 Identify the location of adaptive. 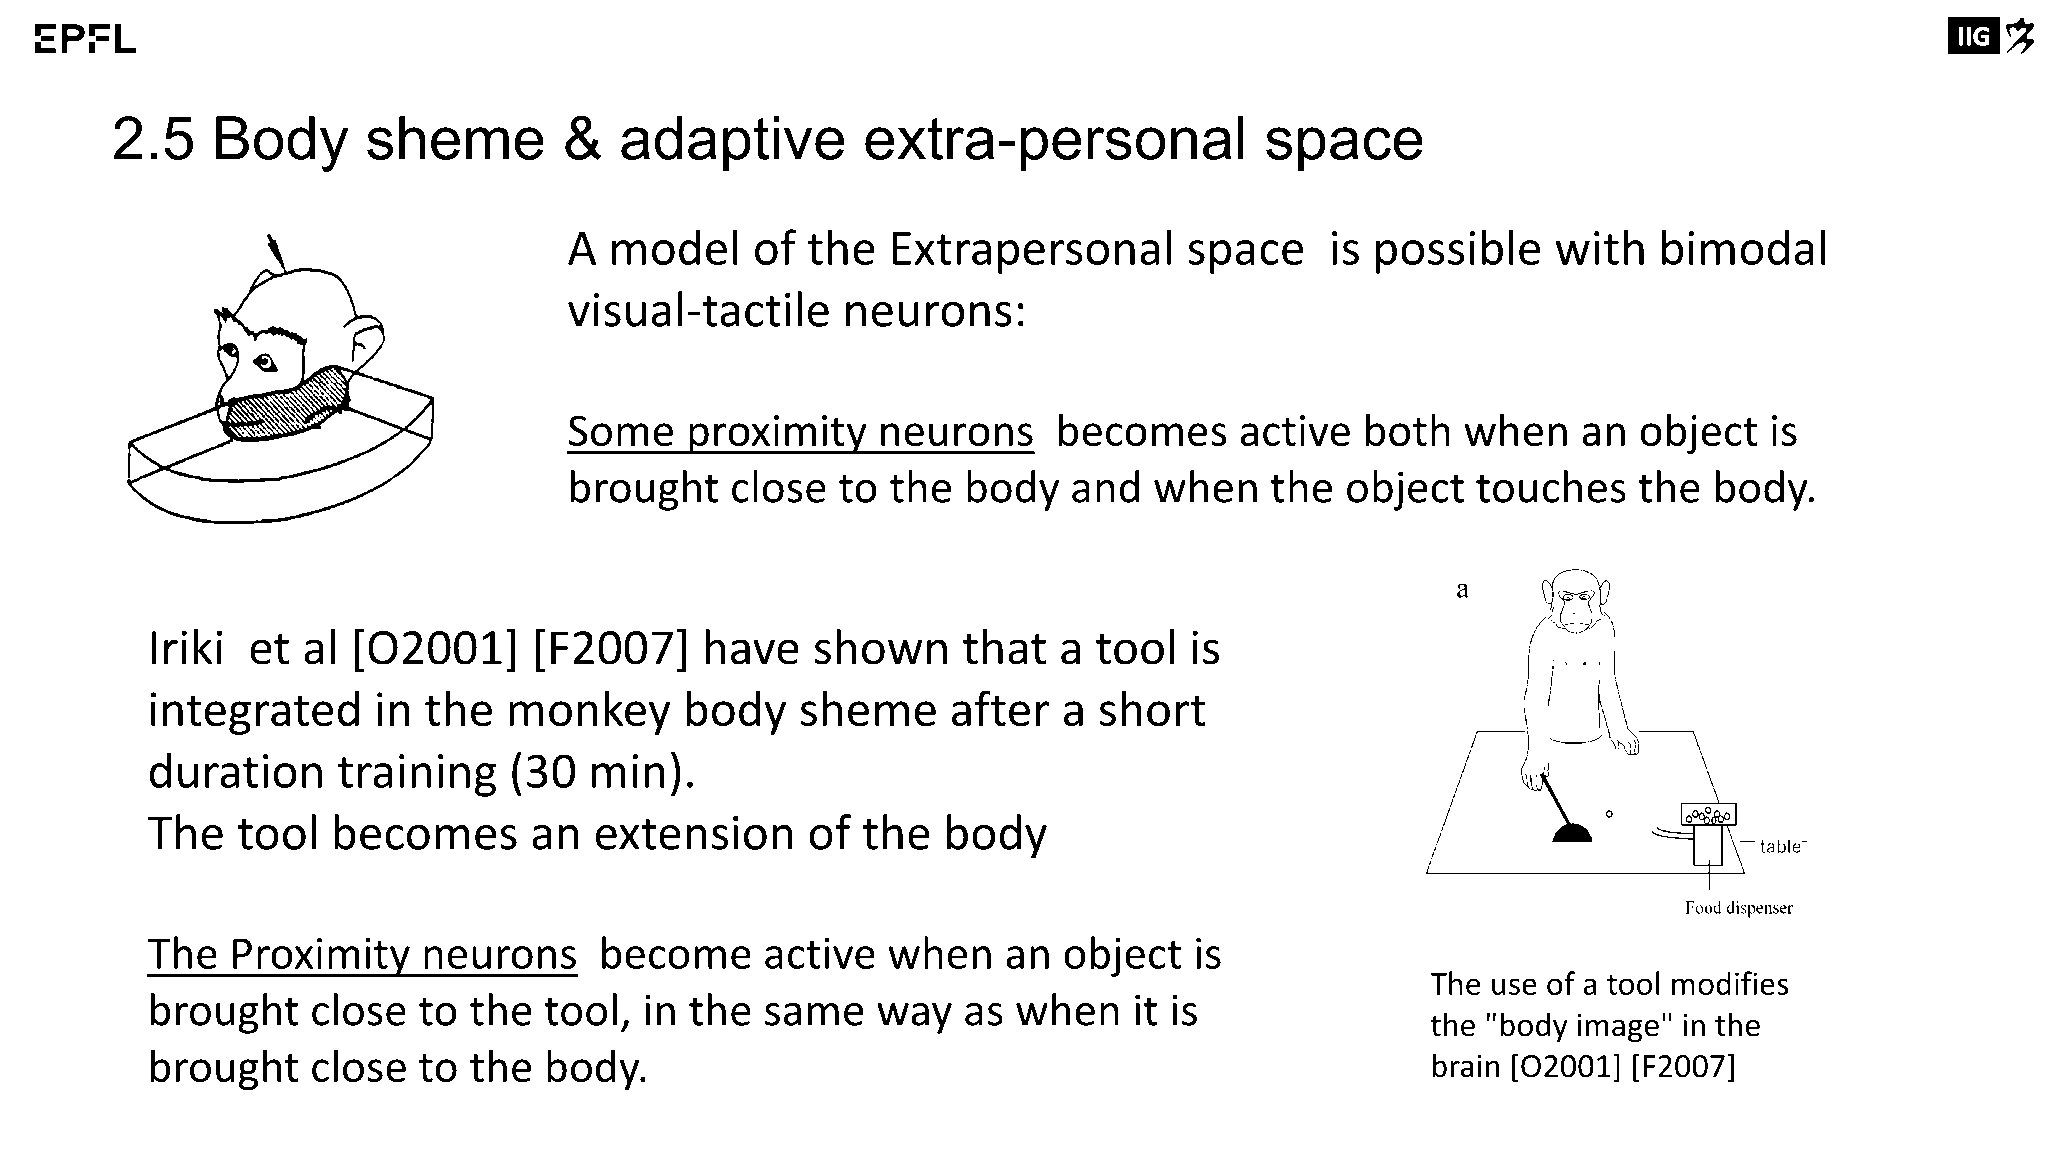
(732, 143).
